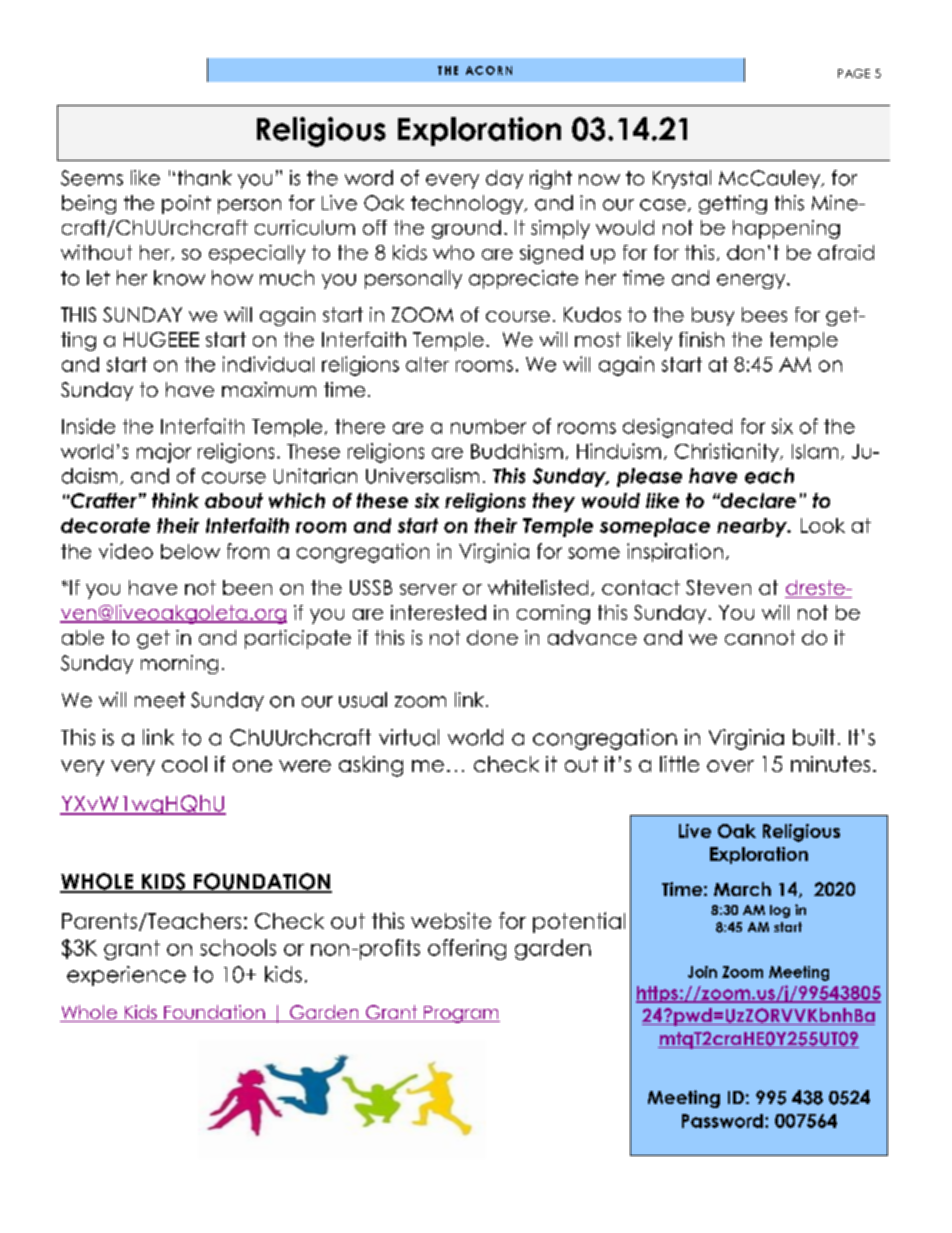 This page has height=1233, width=952. Describe the element at coordinates (126, 976) in the page. I see `experience` at that location.
